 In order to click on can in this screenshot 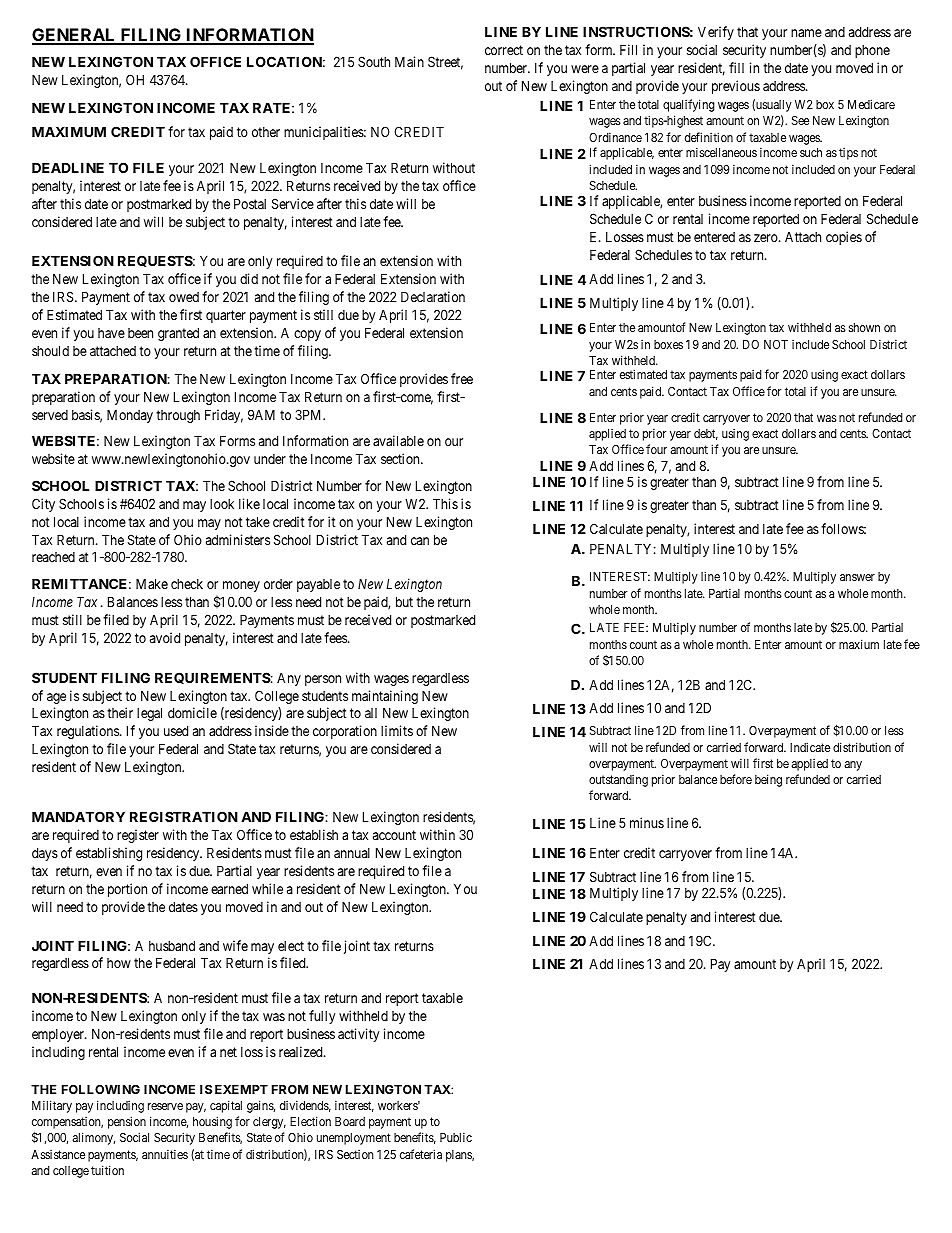, I will do `click(420, 541)`.
